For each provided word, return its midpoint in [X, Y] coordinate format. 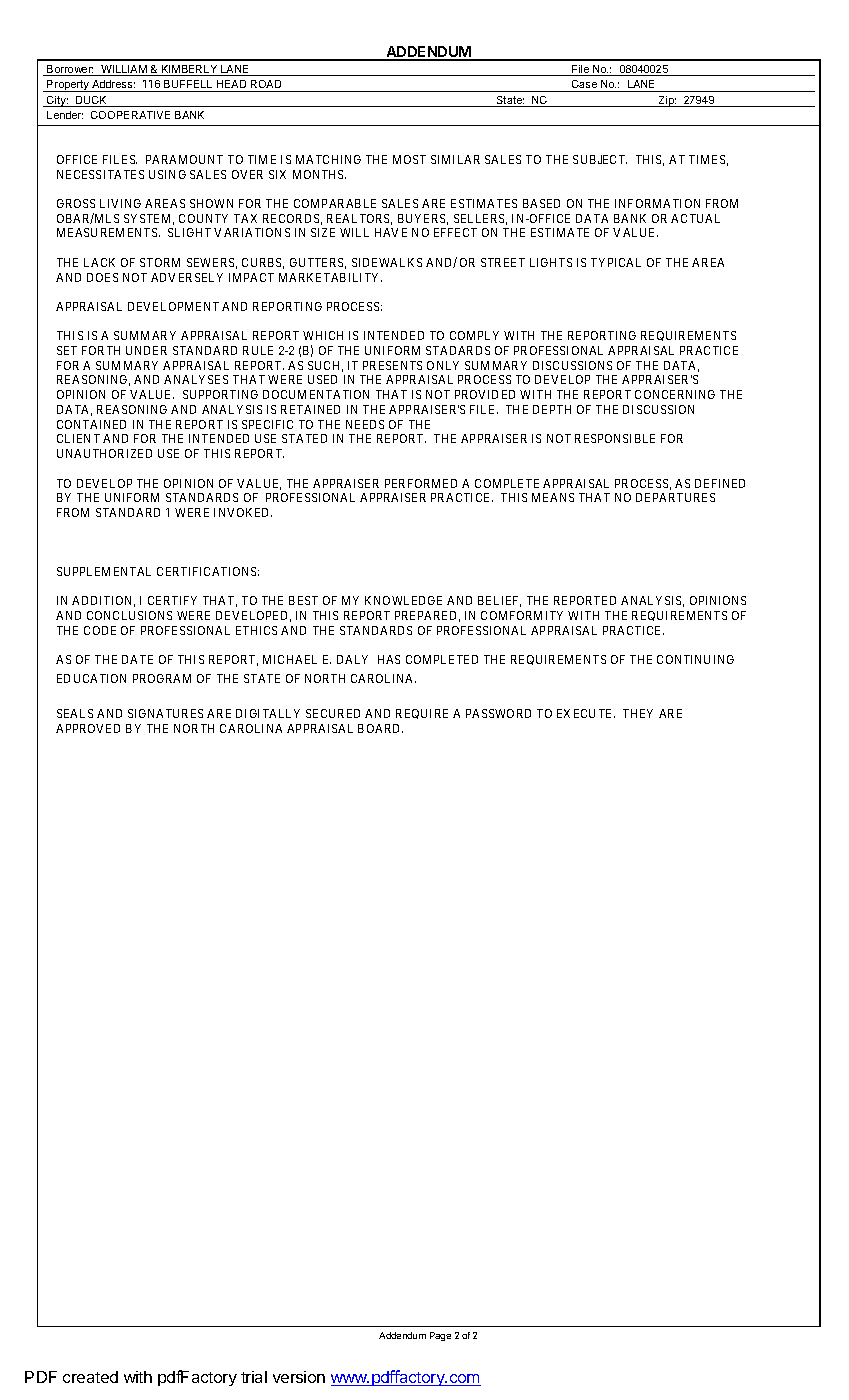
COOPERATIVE [130, 115]
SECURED [333, 713]
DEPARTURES [675, 497]
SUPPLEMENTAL [104, 571]
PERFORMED [421, 483]
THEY [638, 713]
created [90, 1377]
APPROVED [88, 728]
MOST [409, 159]
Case [584, 84]
